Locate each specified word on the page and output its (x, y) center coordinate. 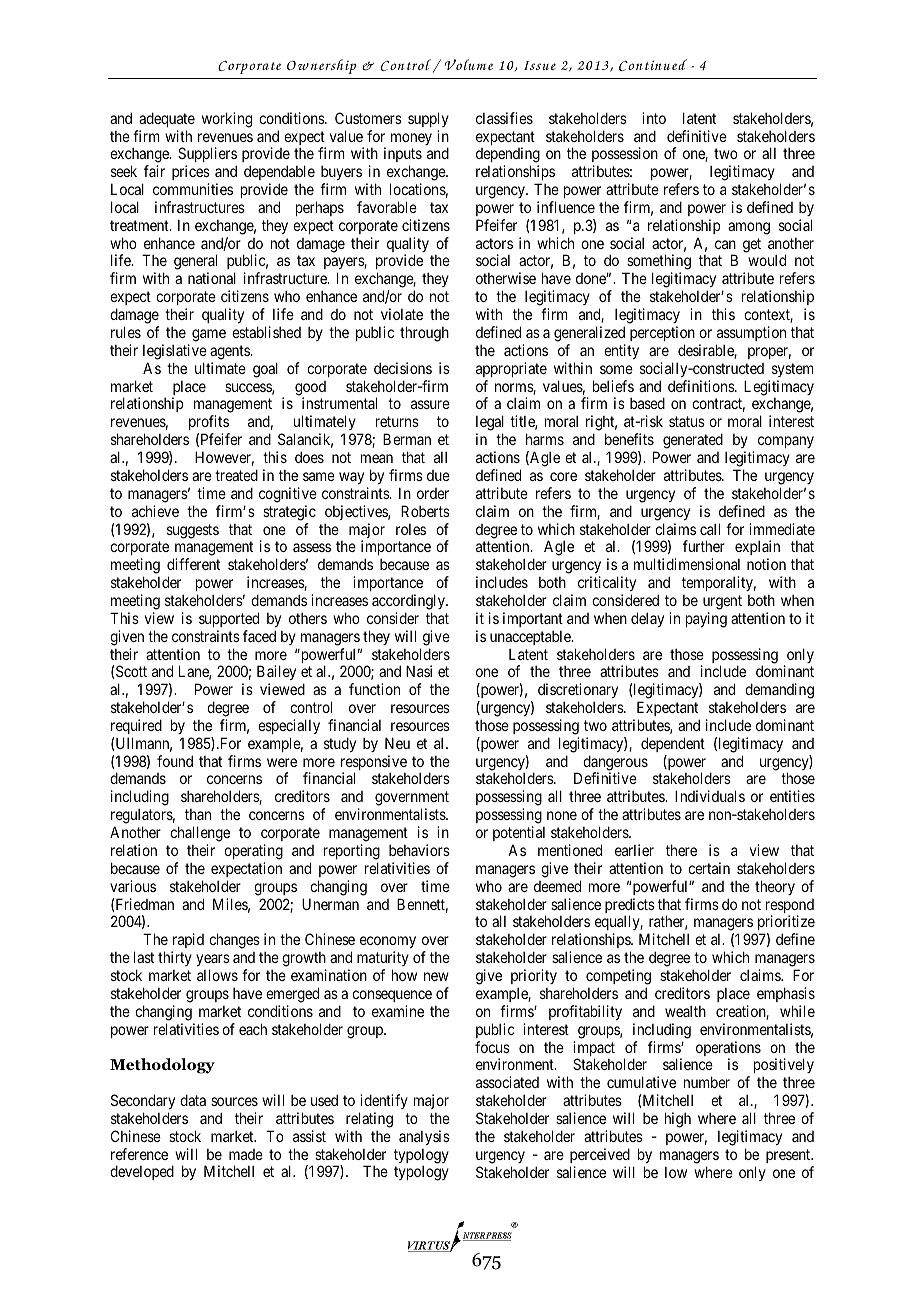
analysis (424, 1137)
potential (519, 833)
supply (428, 119)
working (227, 120)
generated (693, 441)
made (246, 1154)
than (198, 814)
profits (209, 424)
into (654, 118)
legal (490, 424)
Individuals (710, 796)
